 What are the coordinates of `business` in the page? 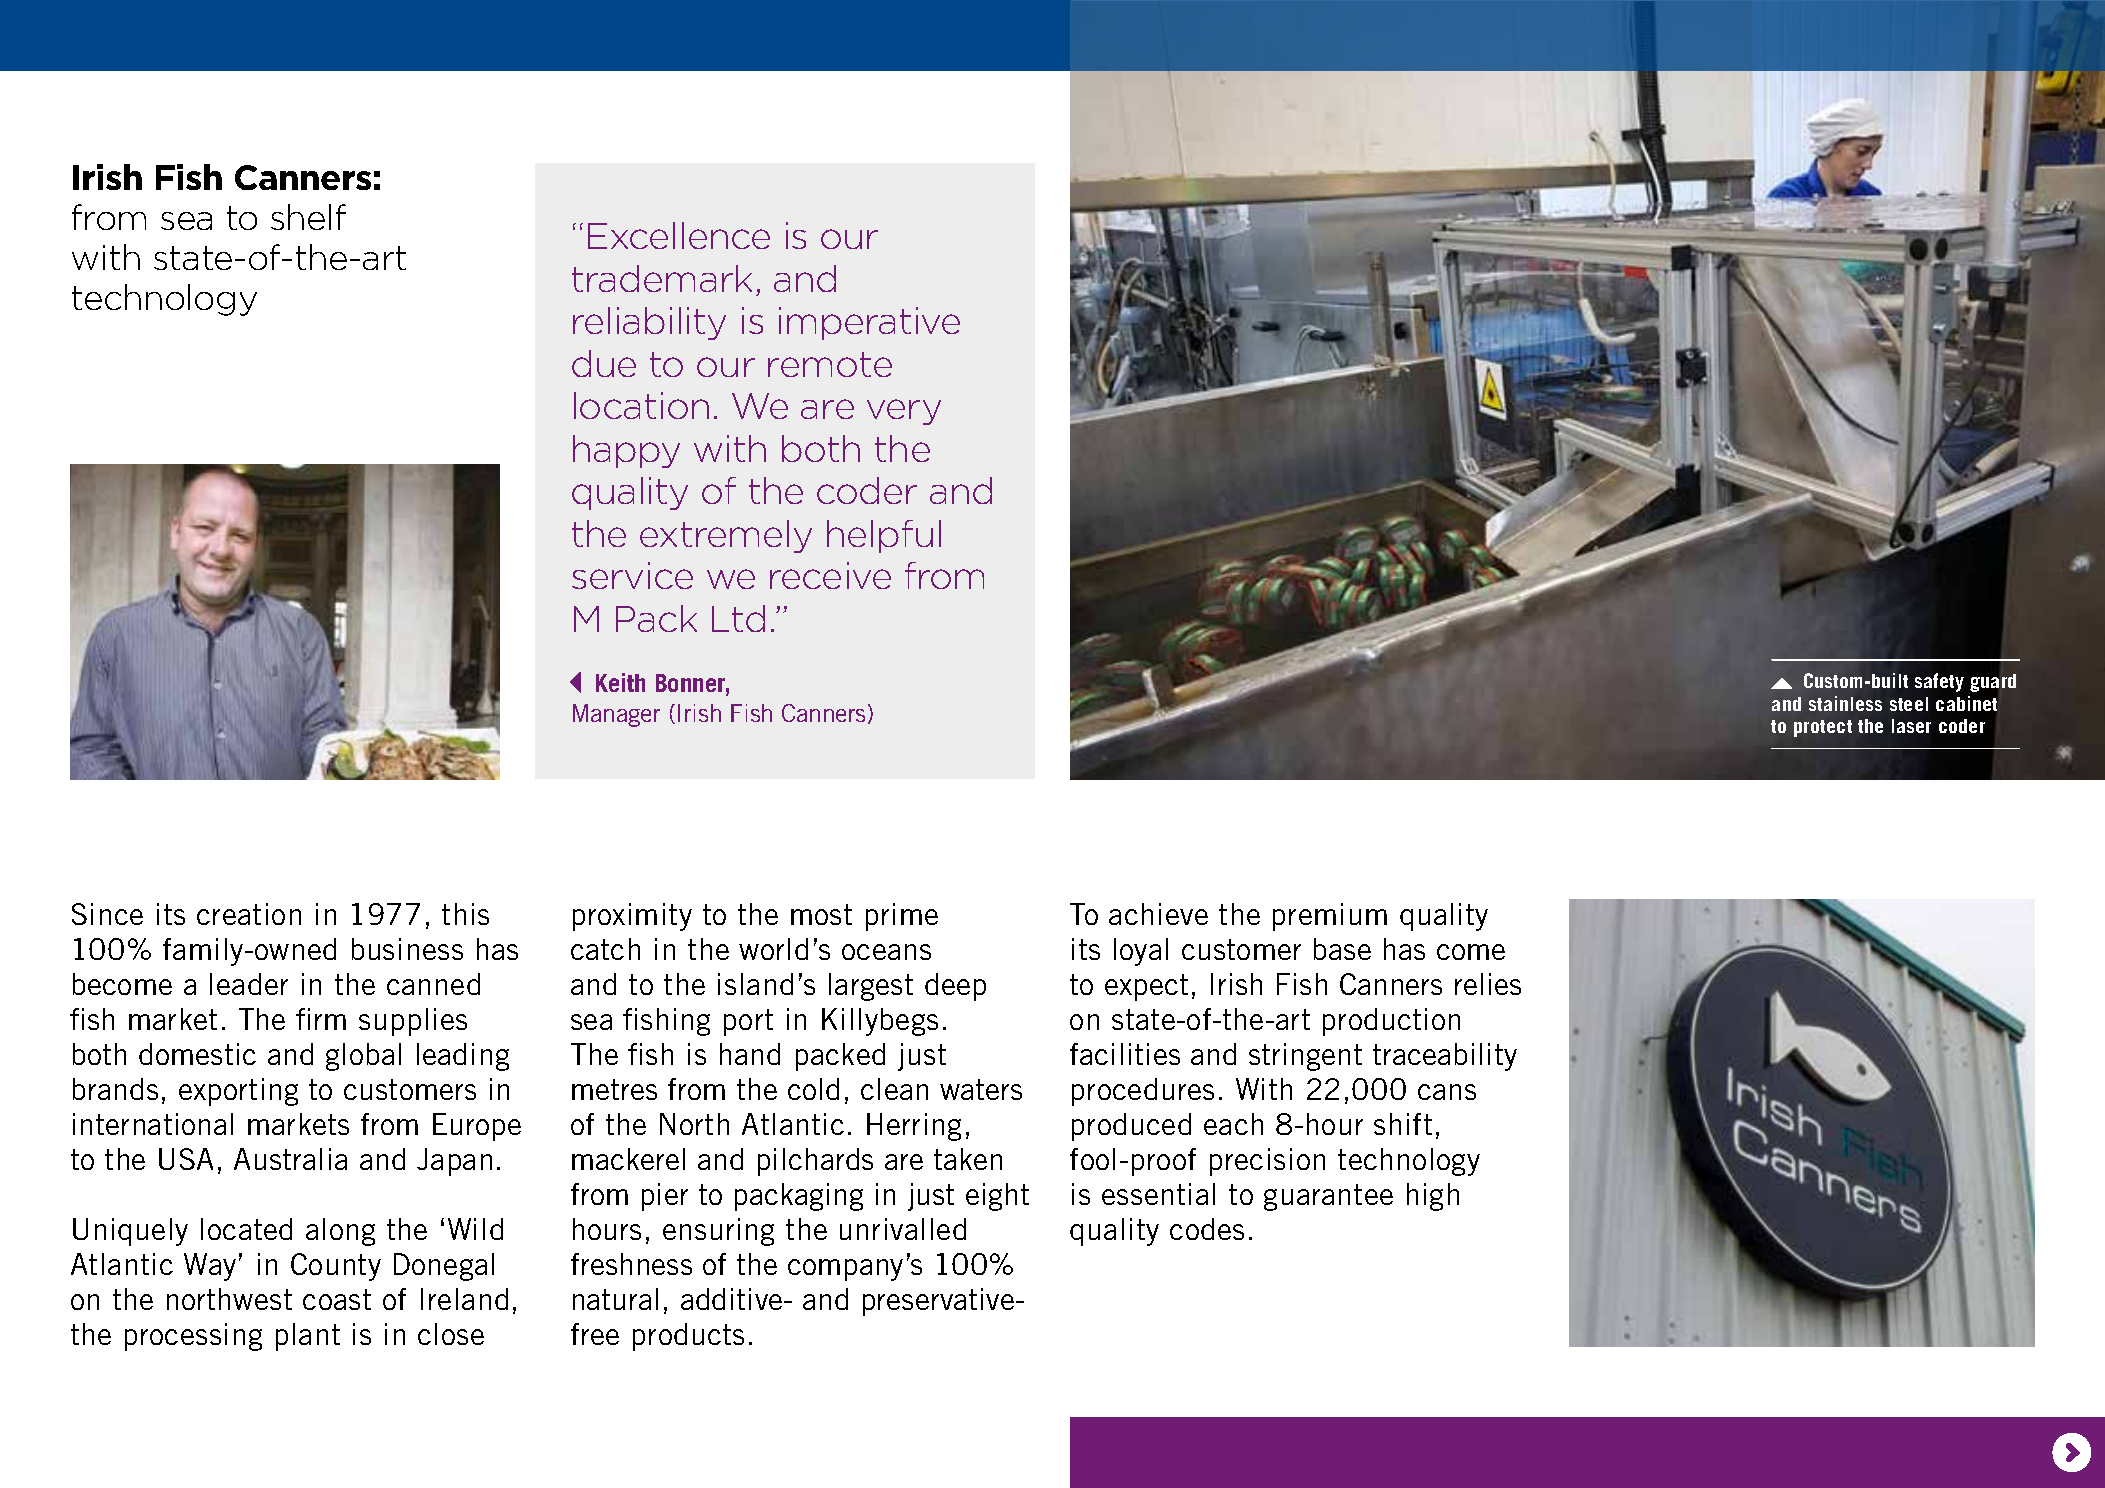 It's located at (407, 949).
